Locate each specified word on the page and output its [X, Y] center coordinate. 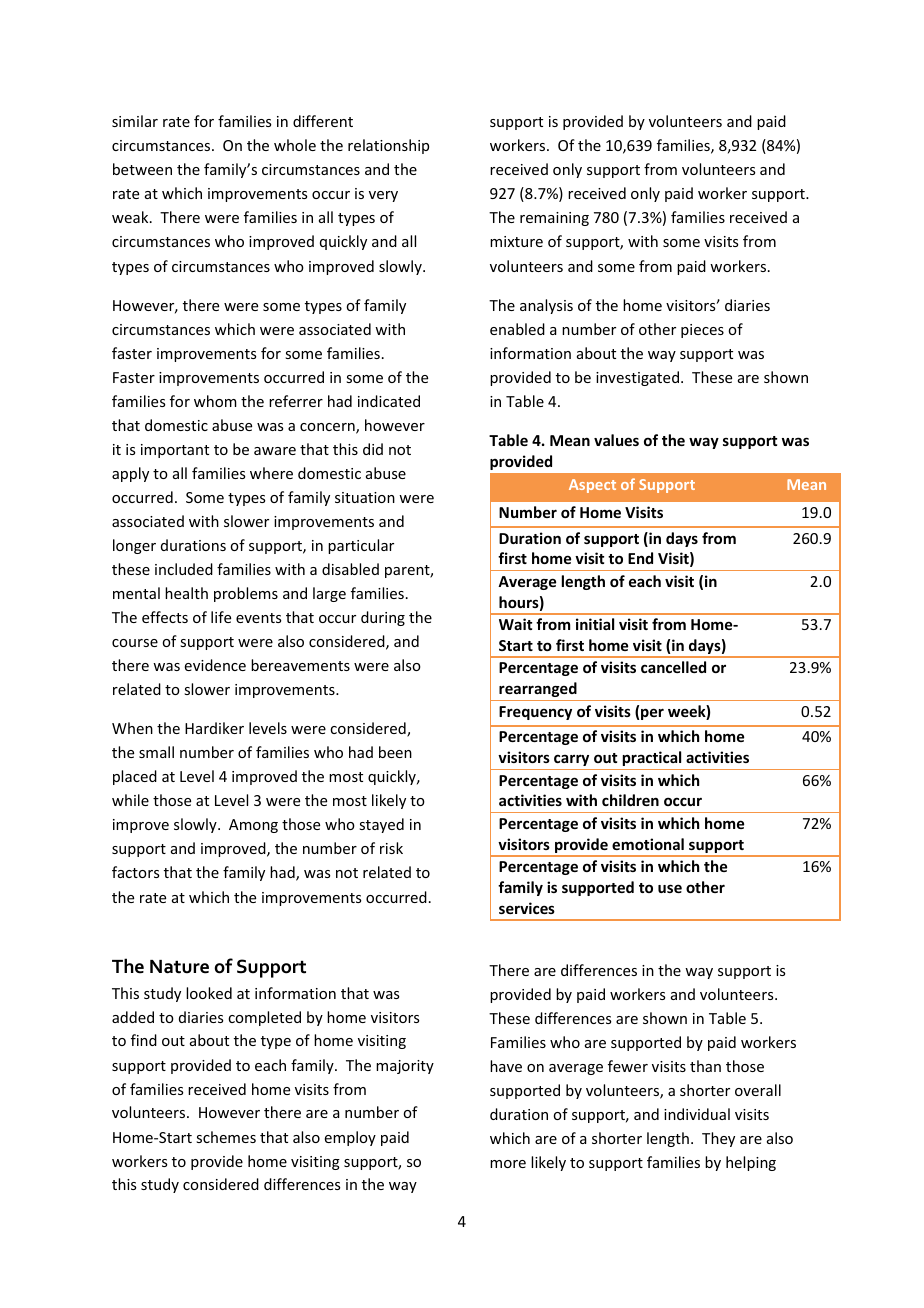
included [184, 569]
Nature [179, 967]
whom [215, 401]
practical [652, 758]
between [142, 169]
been [395, 752]
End [640, 558]
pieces [702, 331]
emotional [648, 844]
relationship [388, 146]
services [527, 908]
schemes [226, 1137]
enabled [517, 329]
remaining [554, 219]
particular [361, 546]
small [156, 752]
